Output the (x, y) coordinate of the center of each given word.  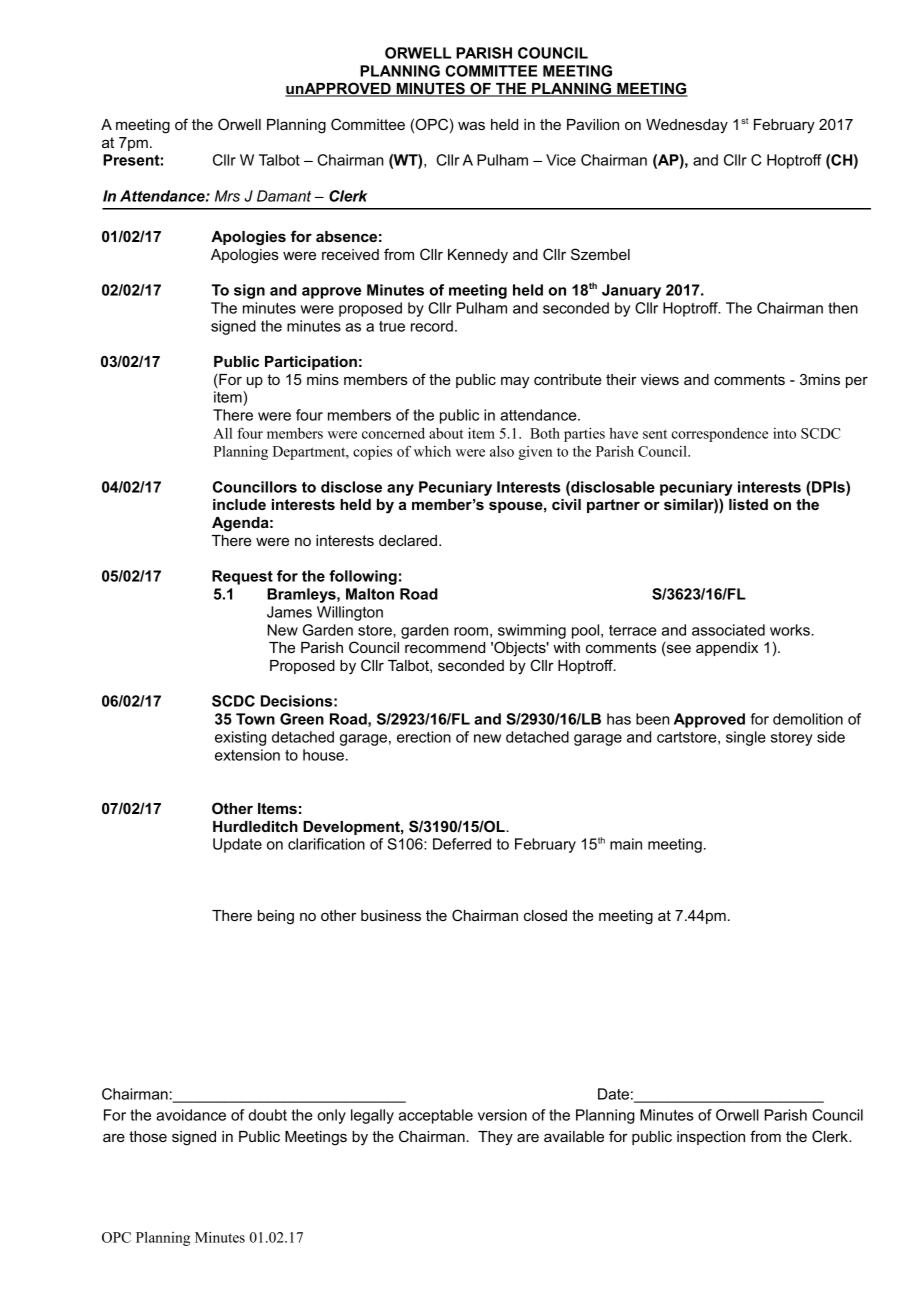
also (502, 451)
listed (748, 504)
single (746, 738)
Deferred (462, 844)
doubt (267, 1115)
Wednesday (687, 126)
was (471, 125)
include (239, 504)
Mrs (227, 196)
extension (247, 755)
